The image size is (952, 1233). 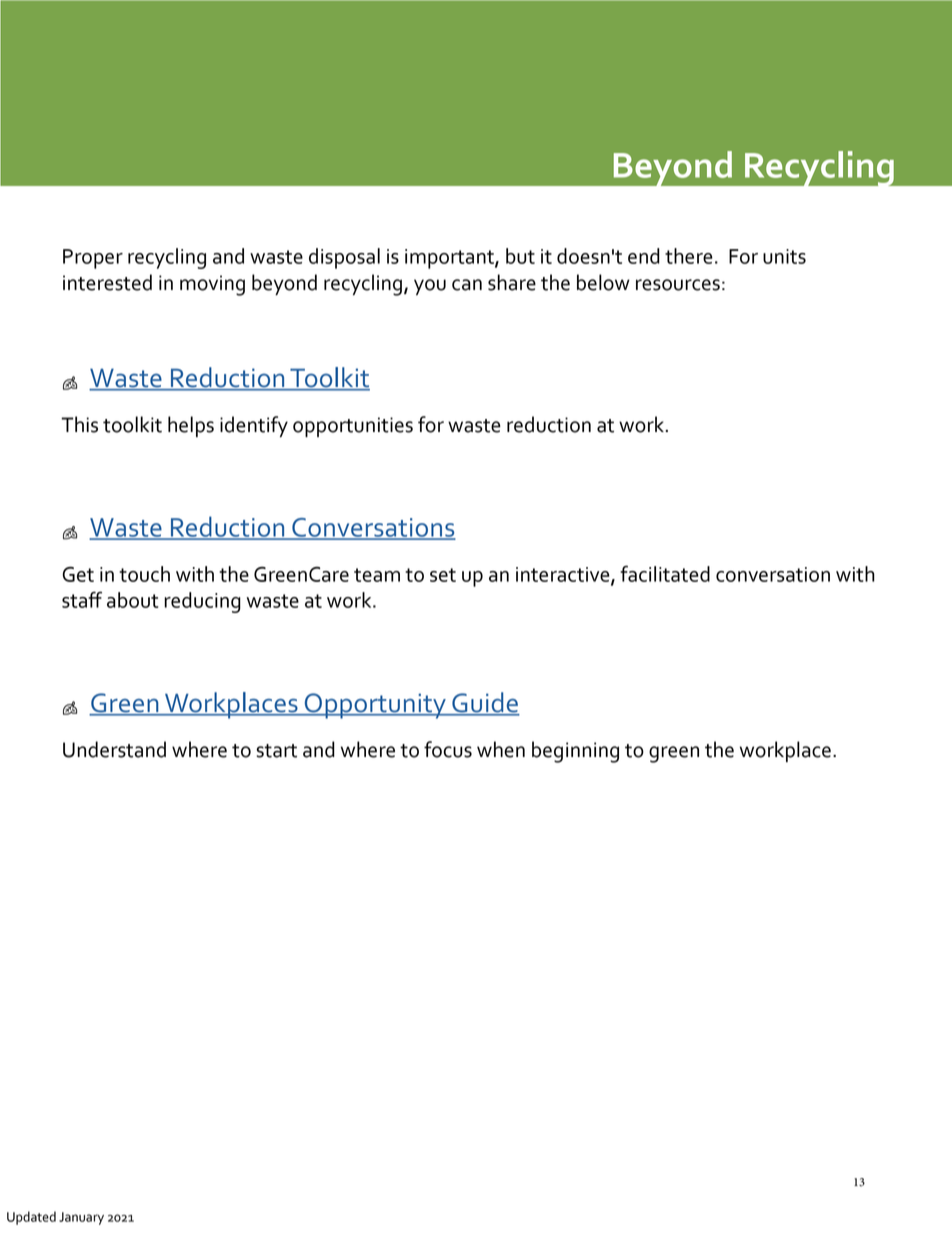 What do you see at coordinates (485, 703) in the screenshot?
I see `Guide` at bounding box center [485, 703].
